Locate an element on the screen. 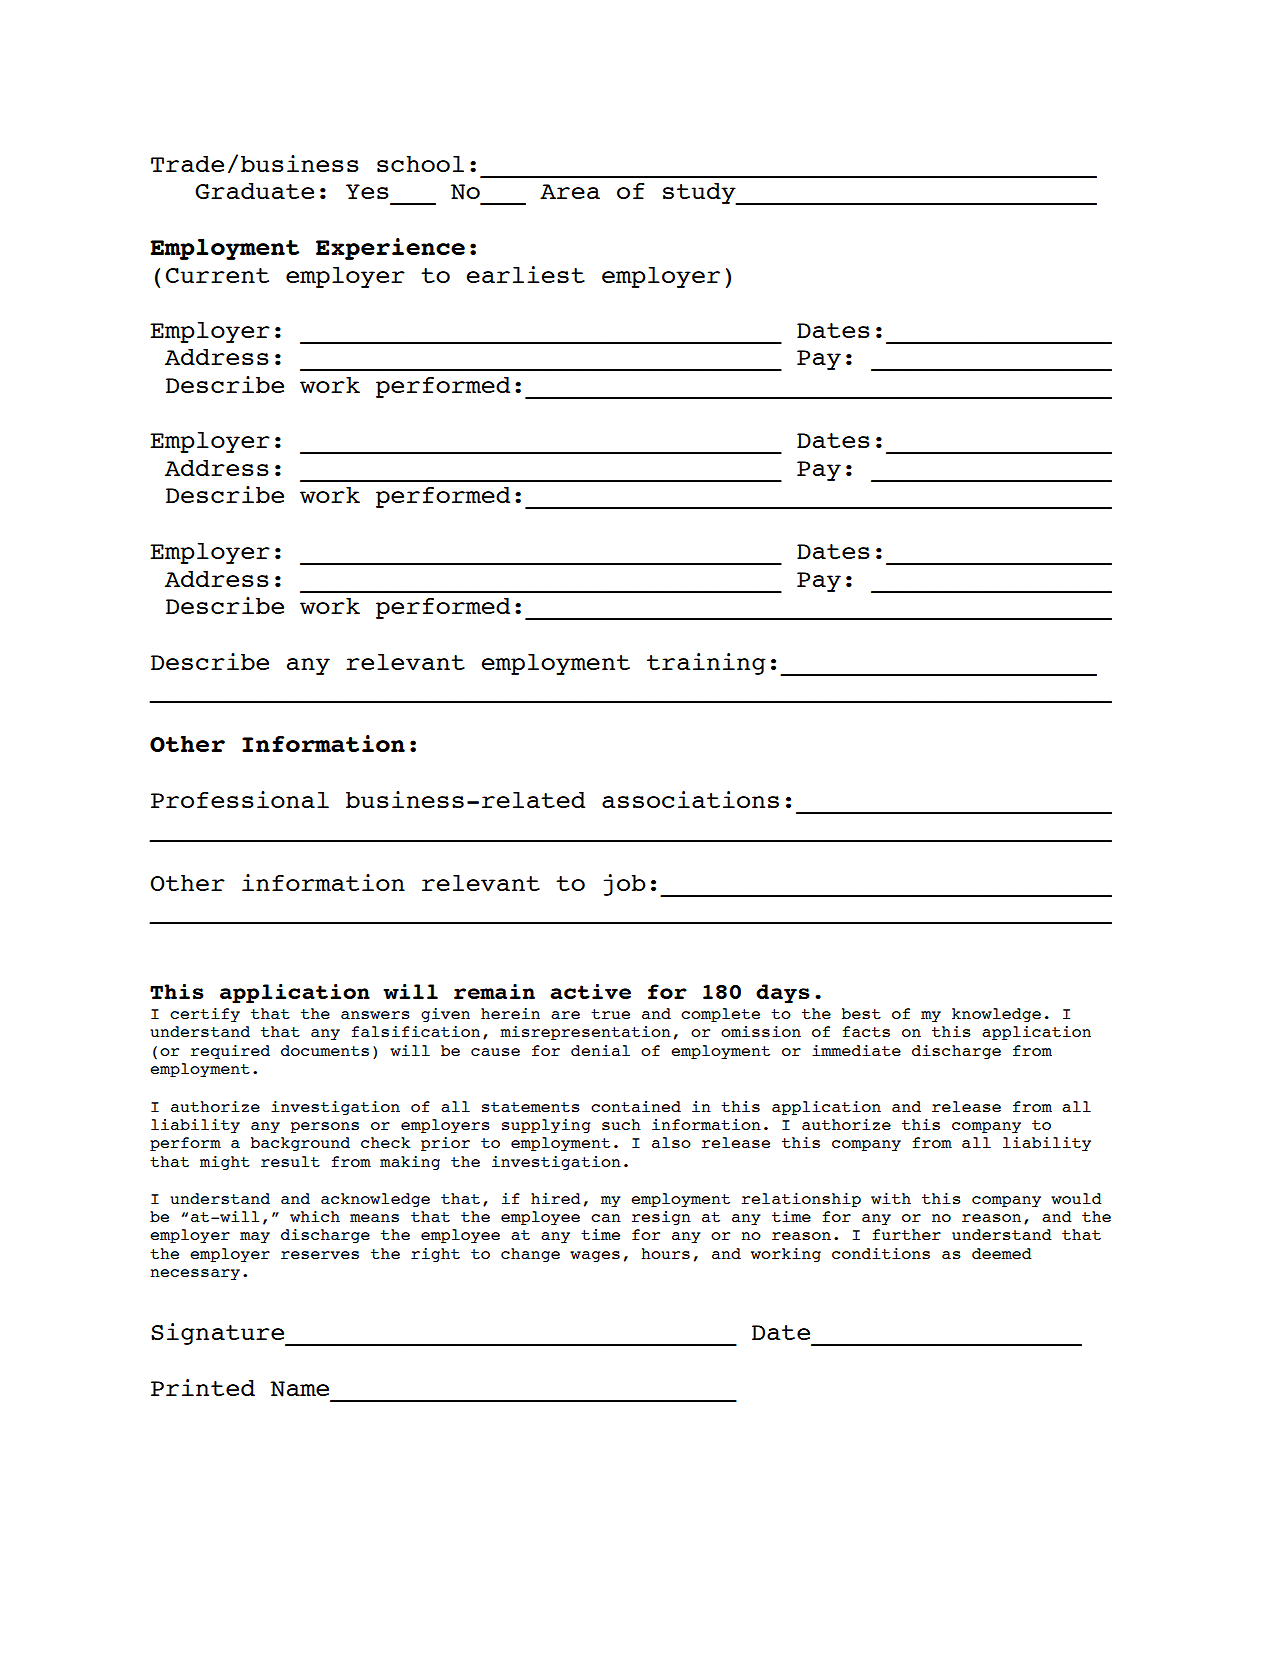 This screenshot has width=1277, height=1653. persons is located at coordinates (325, 1127).
